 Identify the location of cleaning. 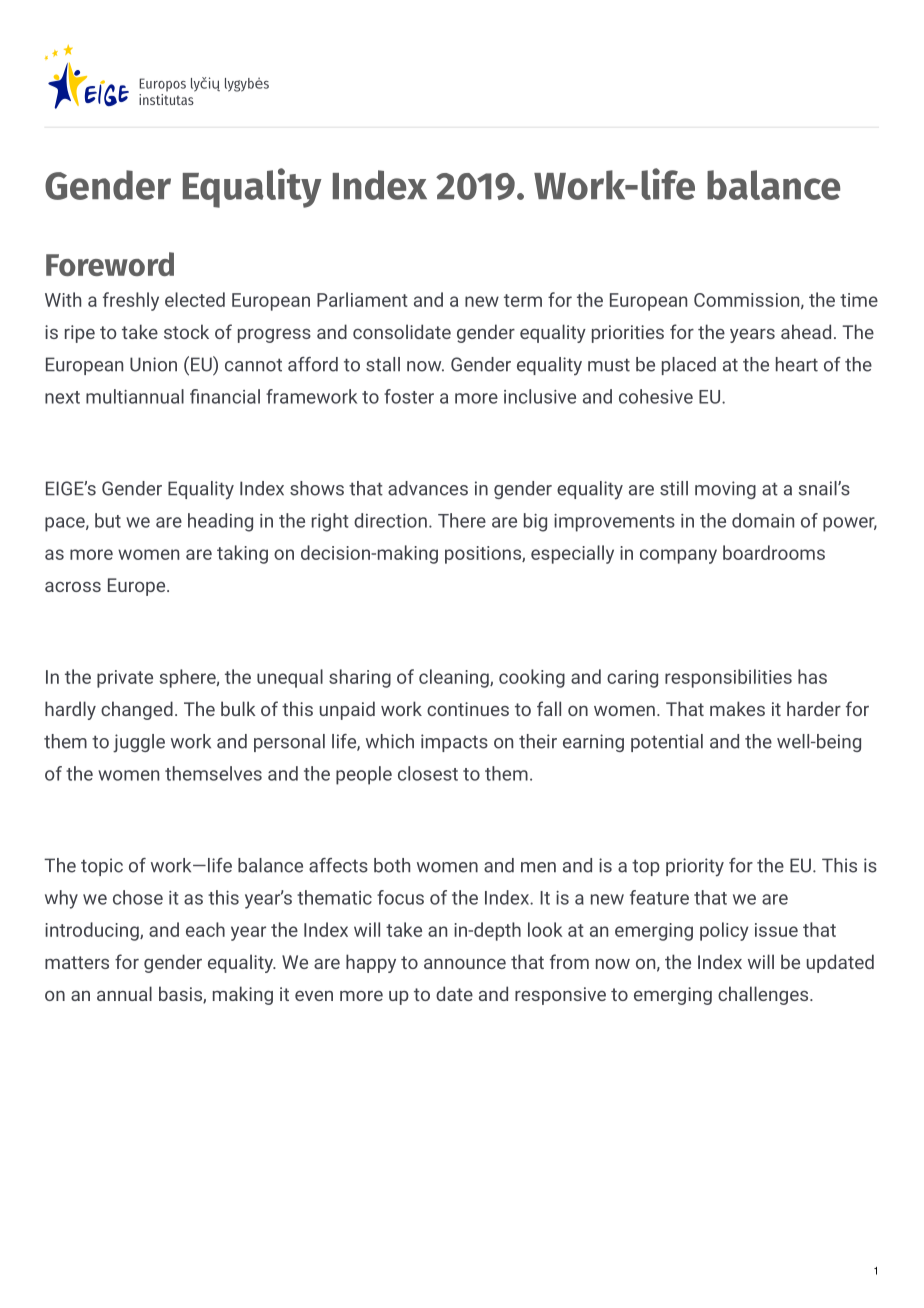
(455, 678).
